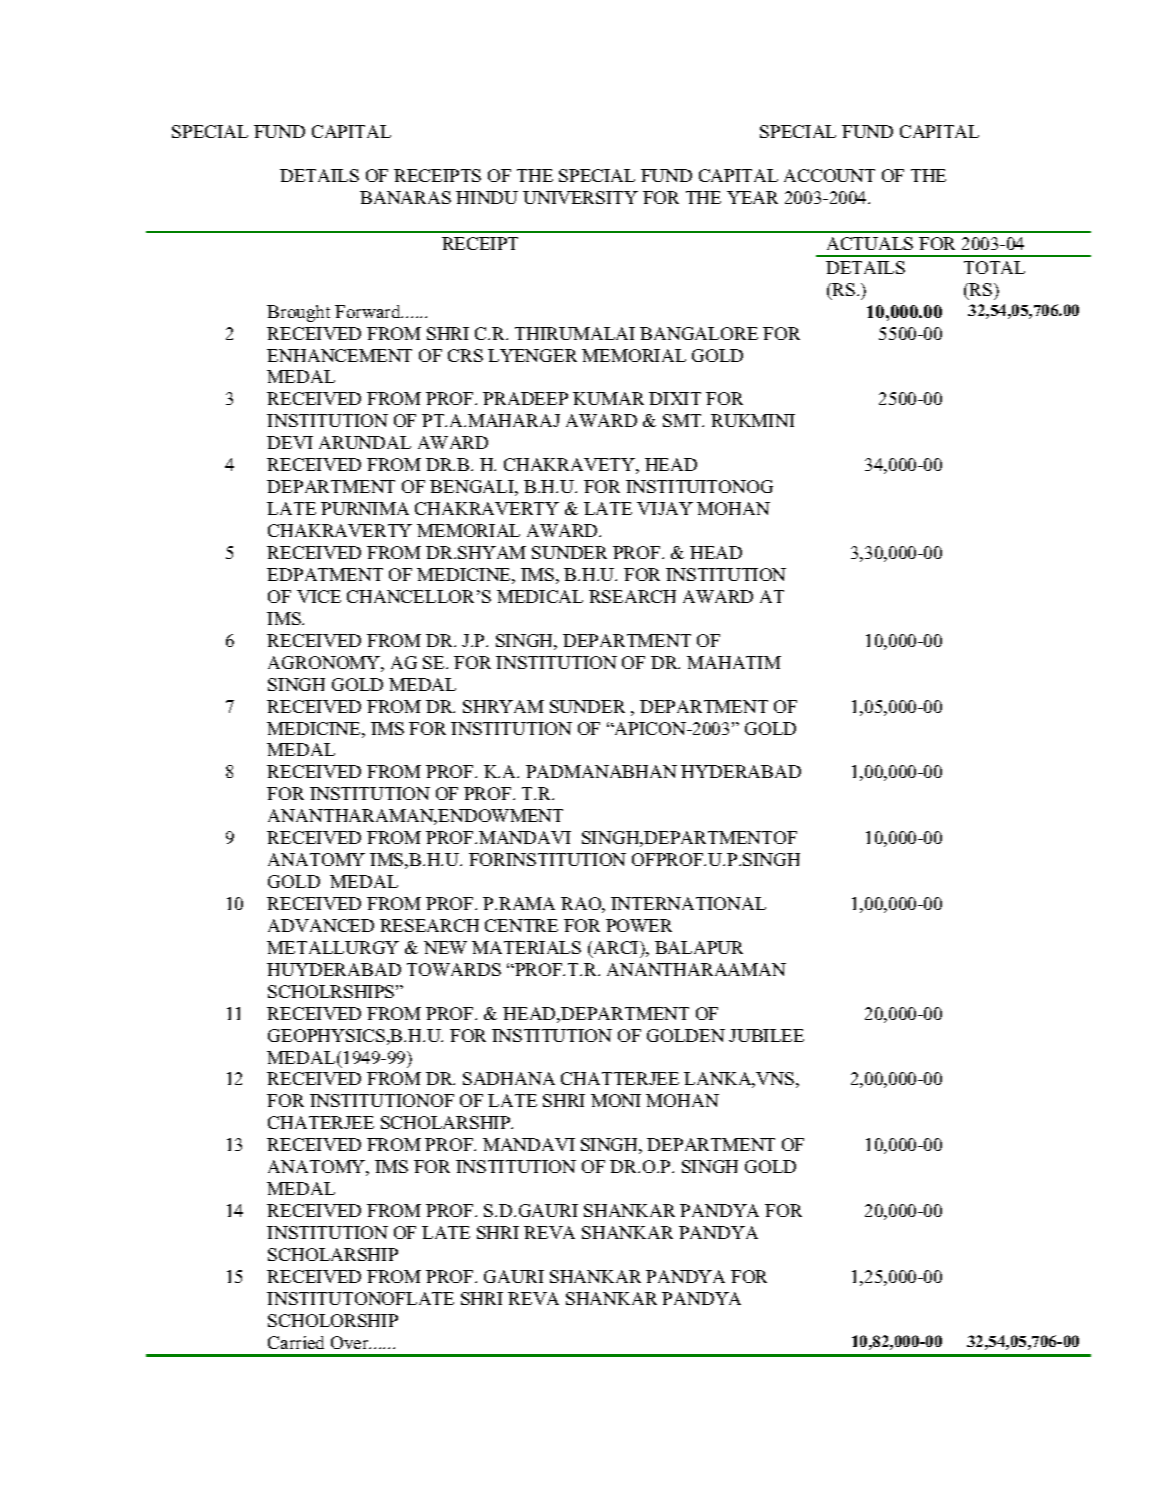 This screenshot has height=1511, width=1168. I want to click on UNIVERSITY, so click(580, 197).
